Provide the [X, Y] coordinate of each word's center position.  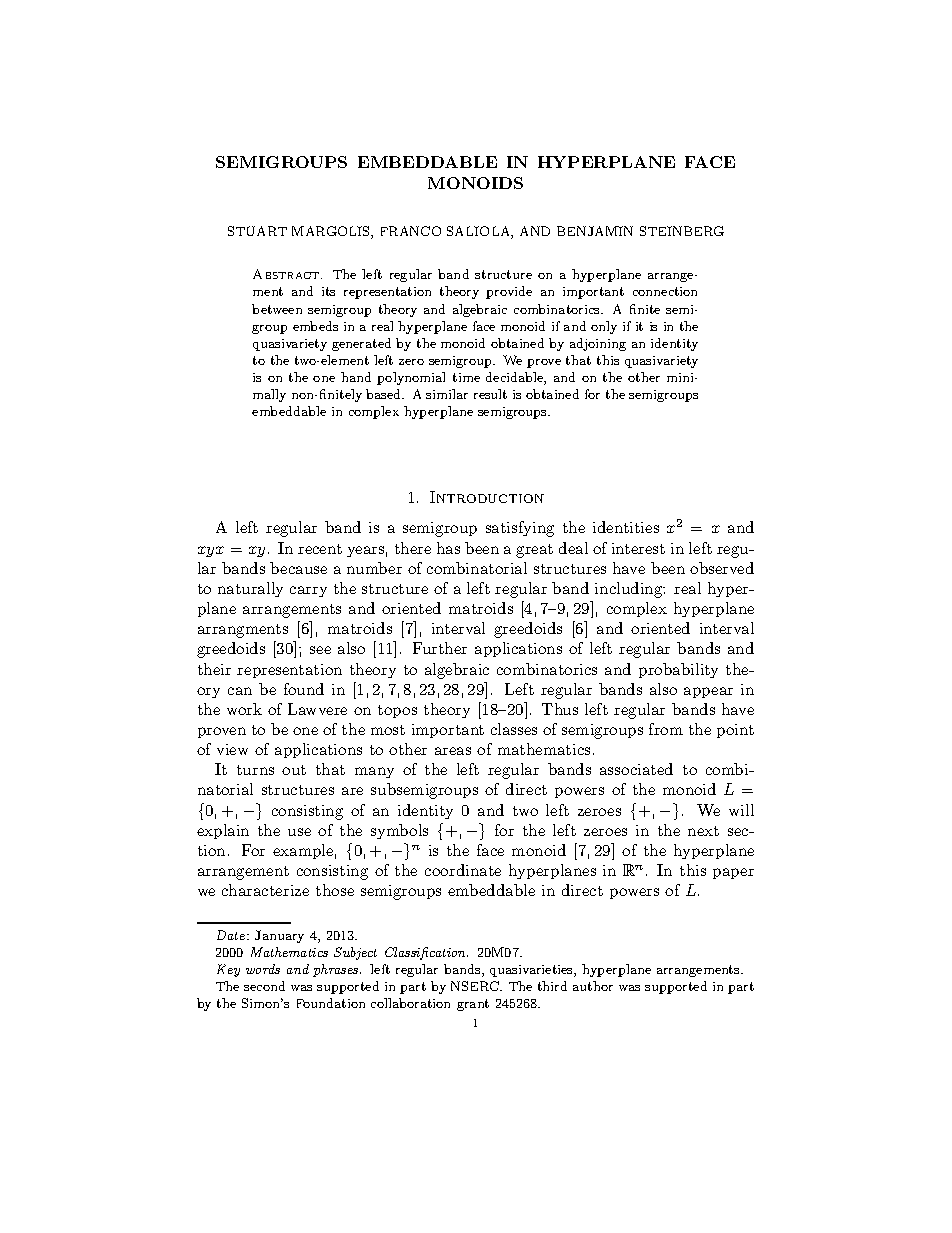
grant [473, 1005]
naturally [250, 589]
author [593, 986]
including [630, 590]
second [264, 986]
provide [509, 292]
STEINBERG [682, 231]
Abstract [287, 274]
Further [440, 648]
